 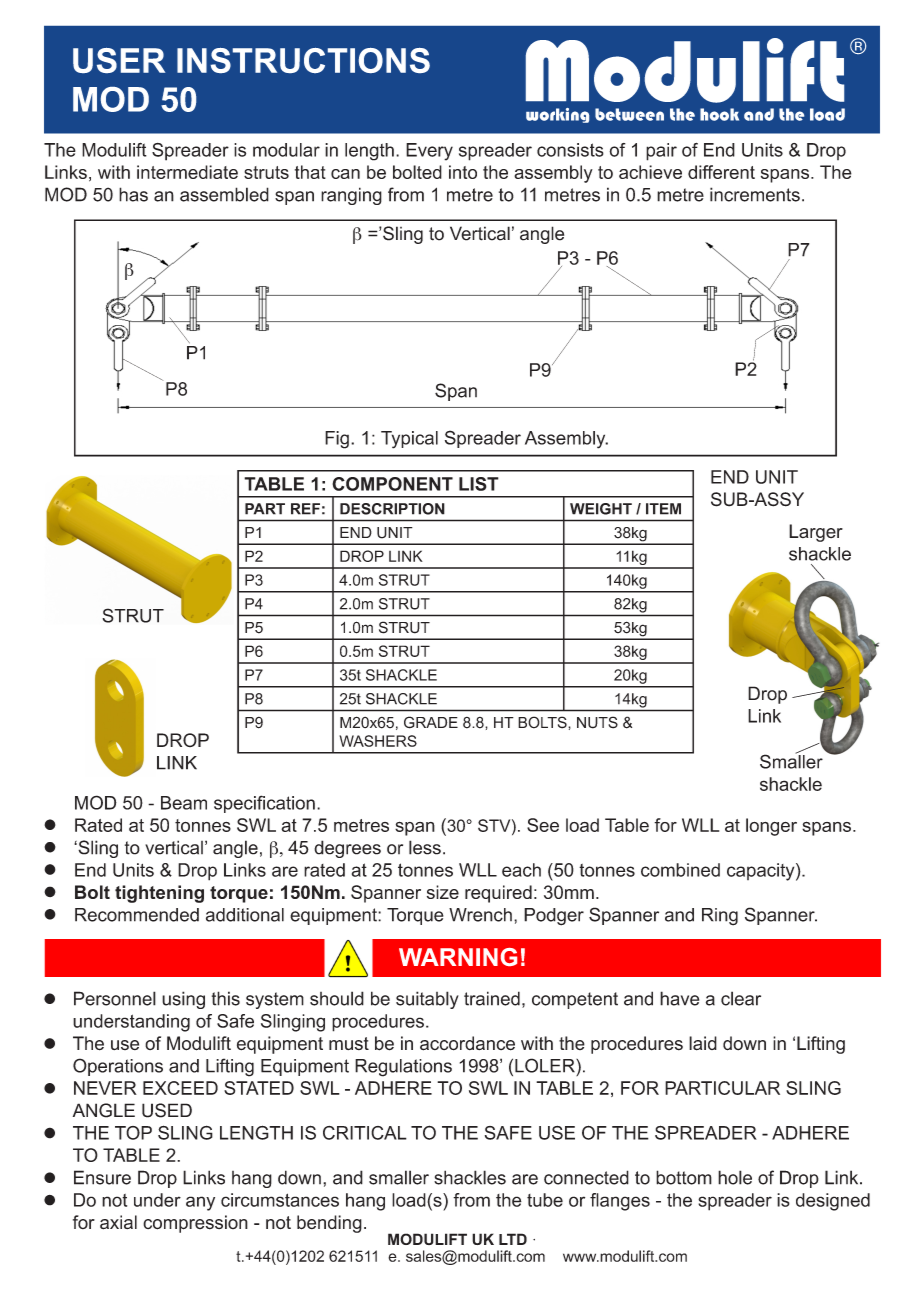 I want to click on LTD, so click(x=513, y=1239).
